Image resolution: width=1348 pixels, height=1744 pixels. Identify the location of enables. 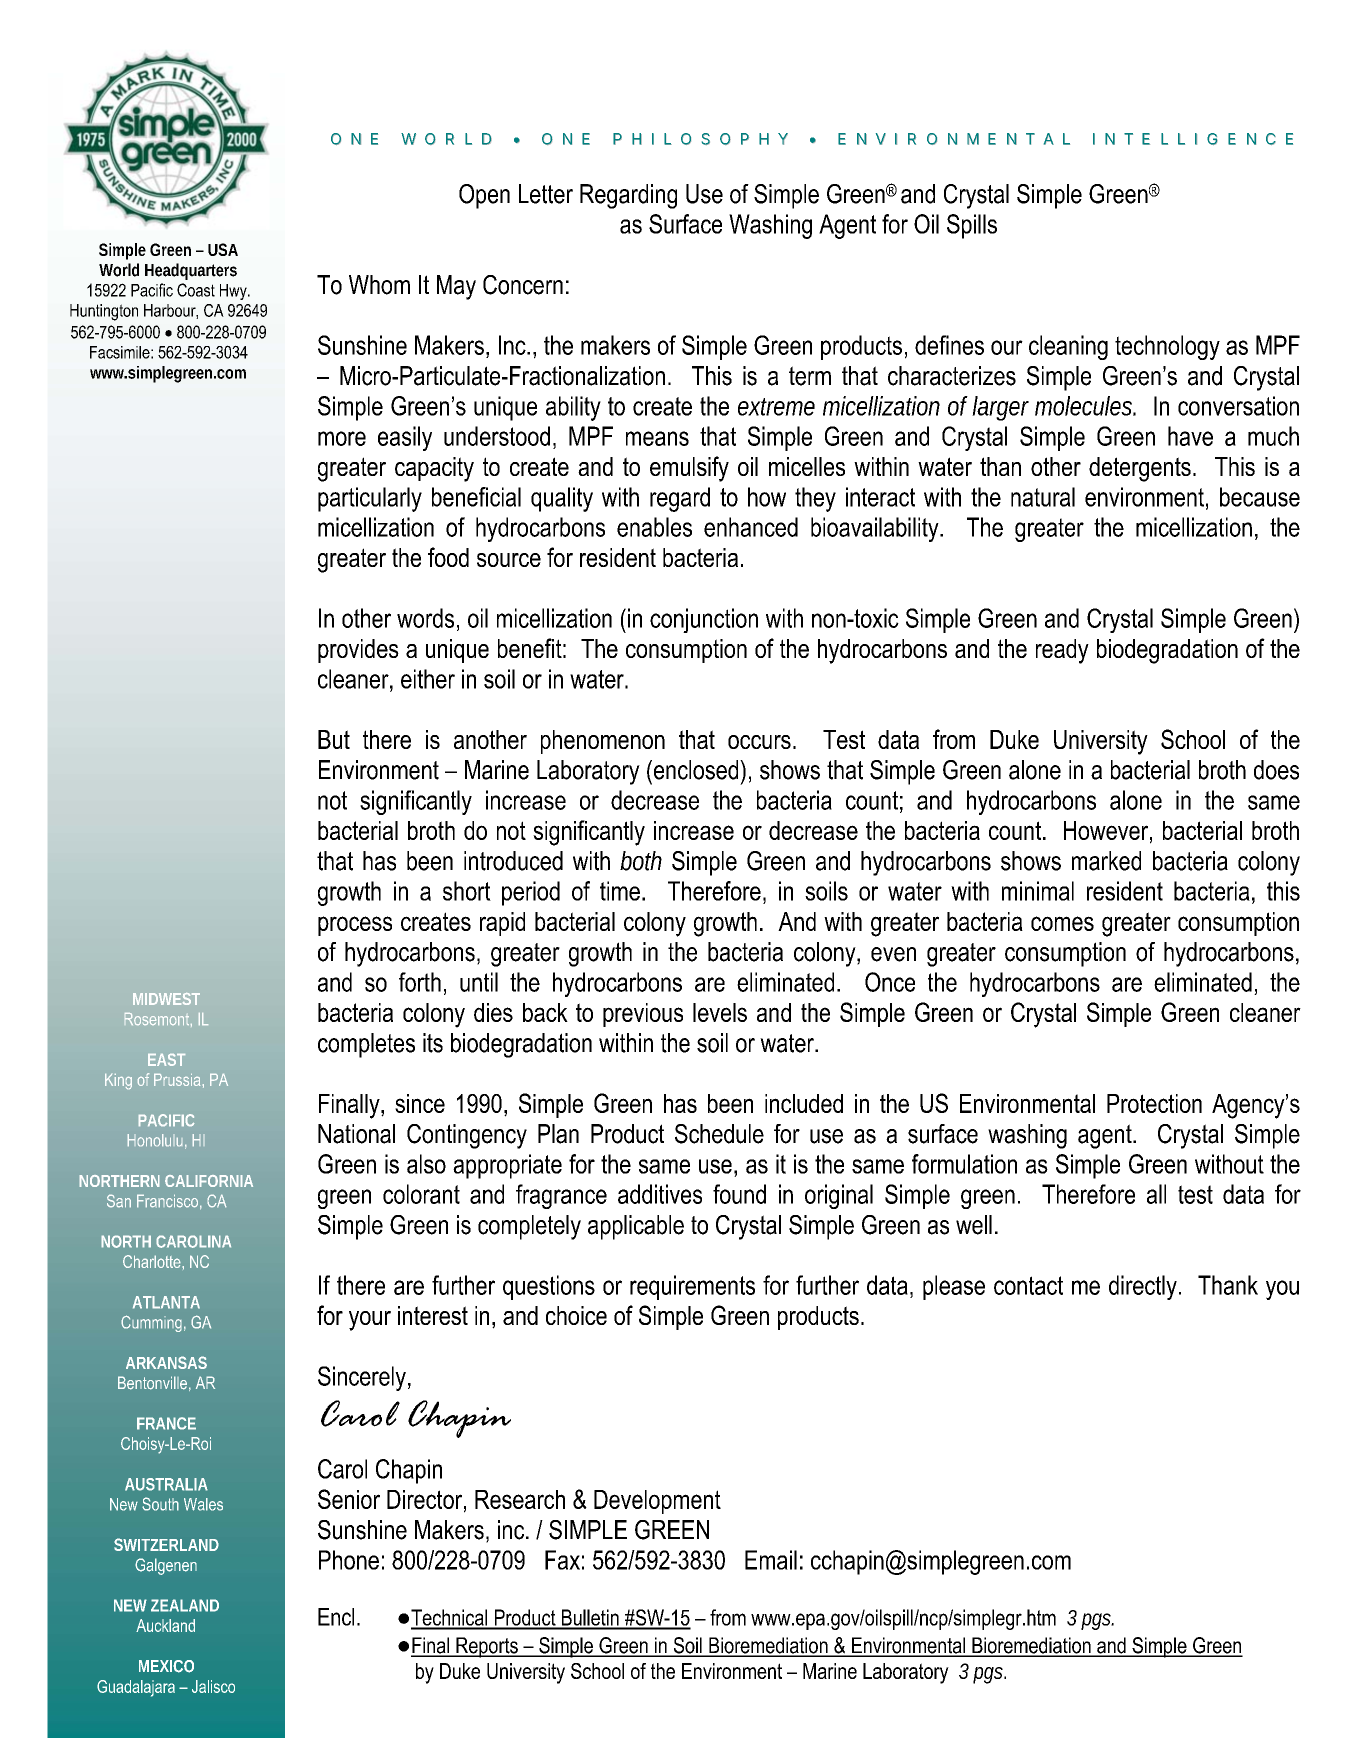
(654, 527).
